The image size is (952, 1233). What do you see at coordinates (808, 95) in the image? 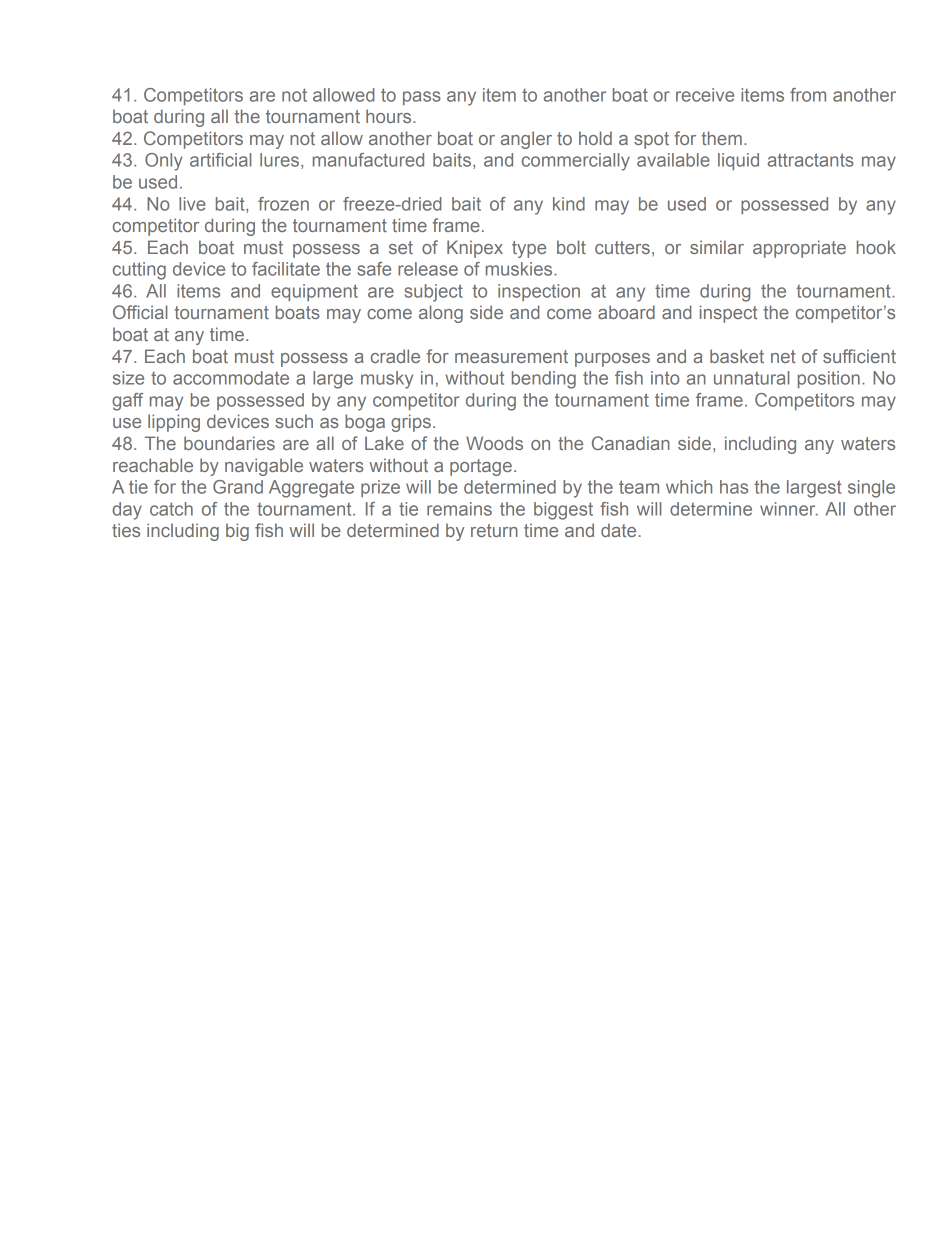
I see `from` at bounding box center [808, 95].
